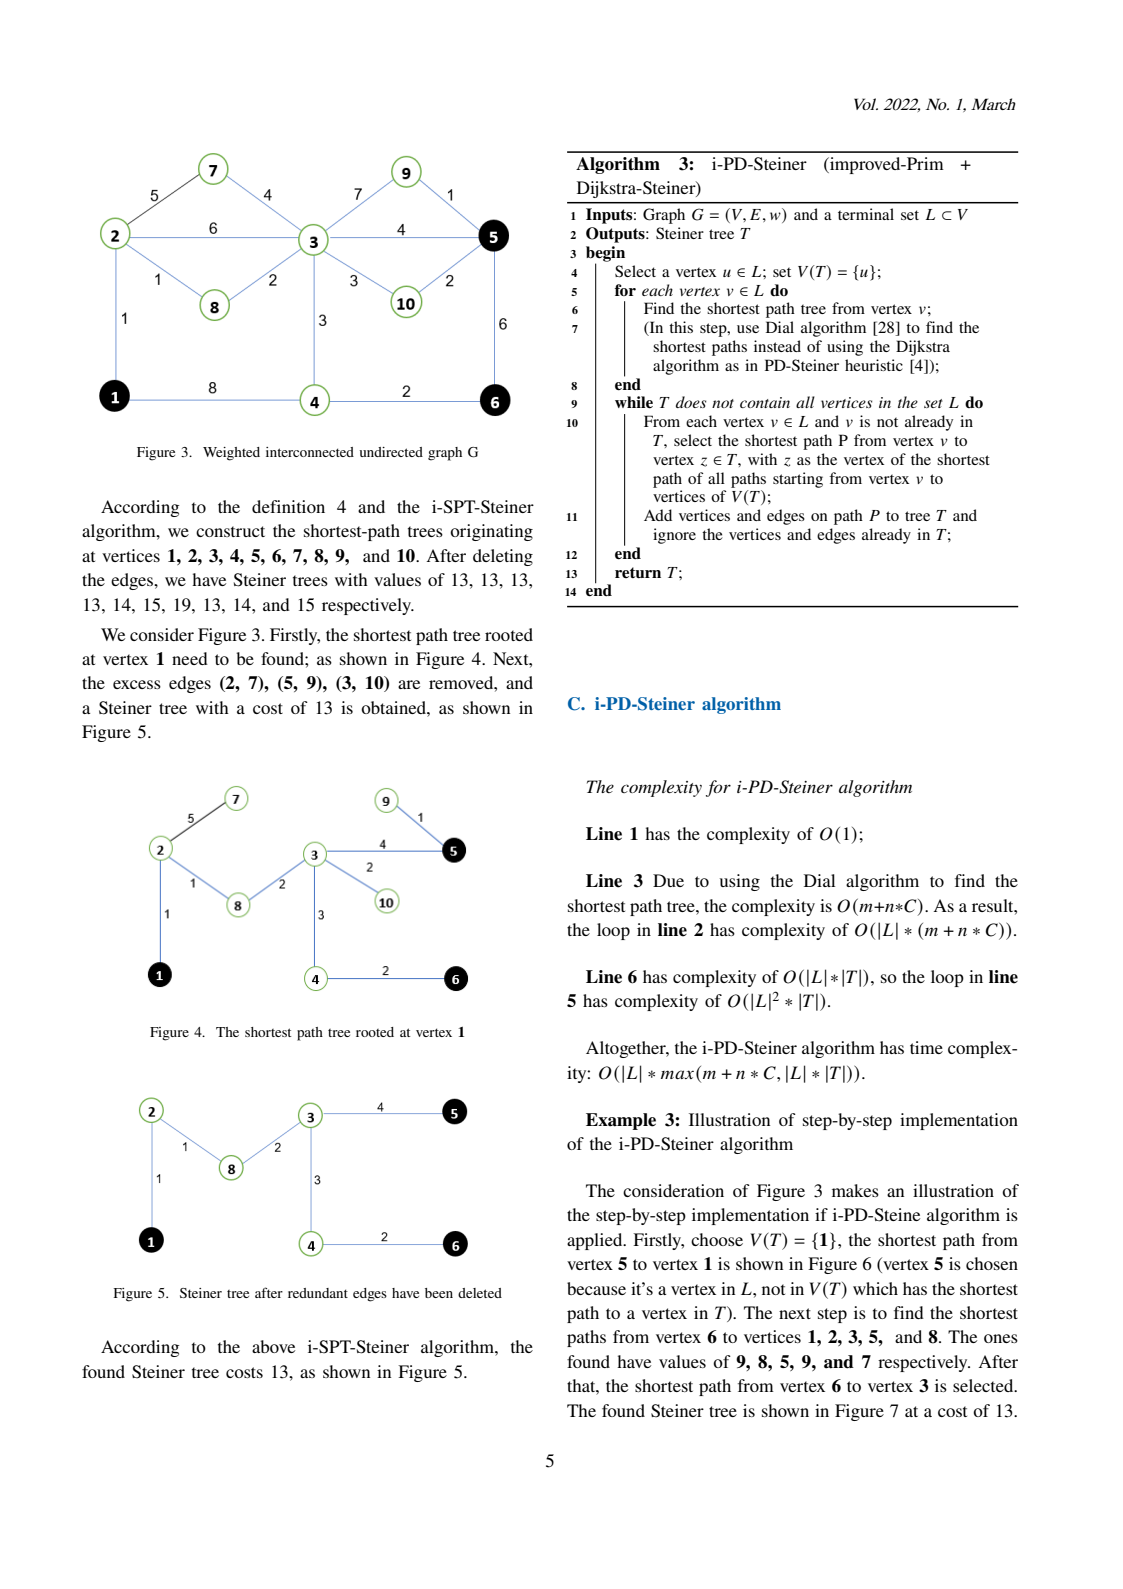  Describe the element at coordinates (273, 1346) in the page. I see `above` at that location.
